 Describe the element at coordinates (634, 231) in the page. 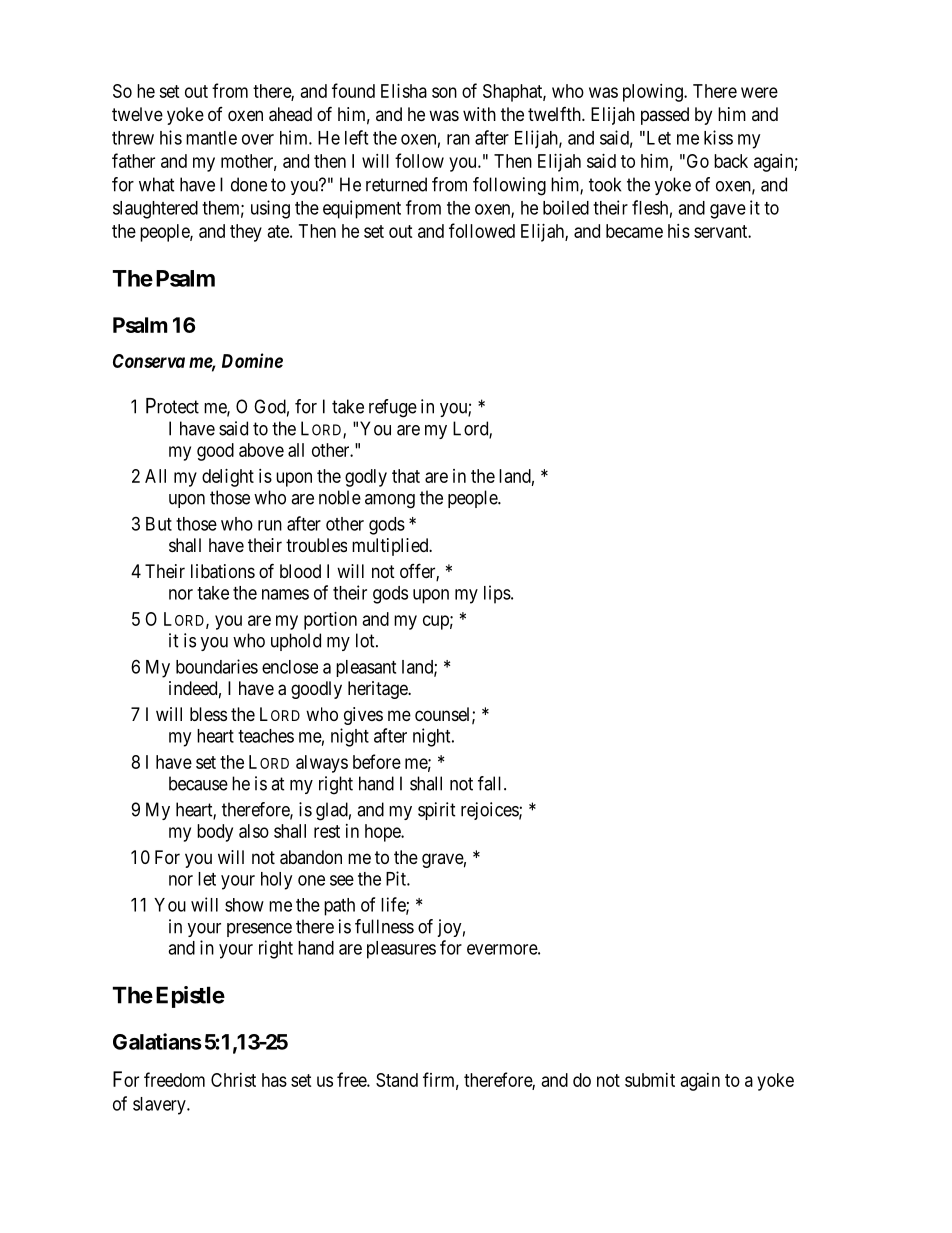

I see `became` at that location.
